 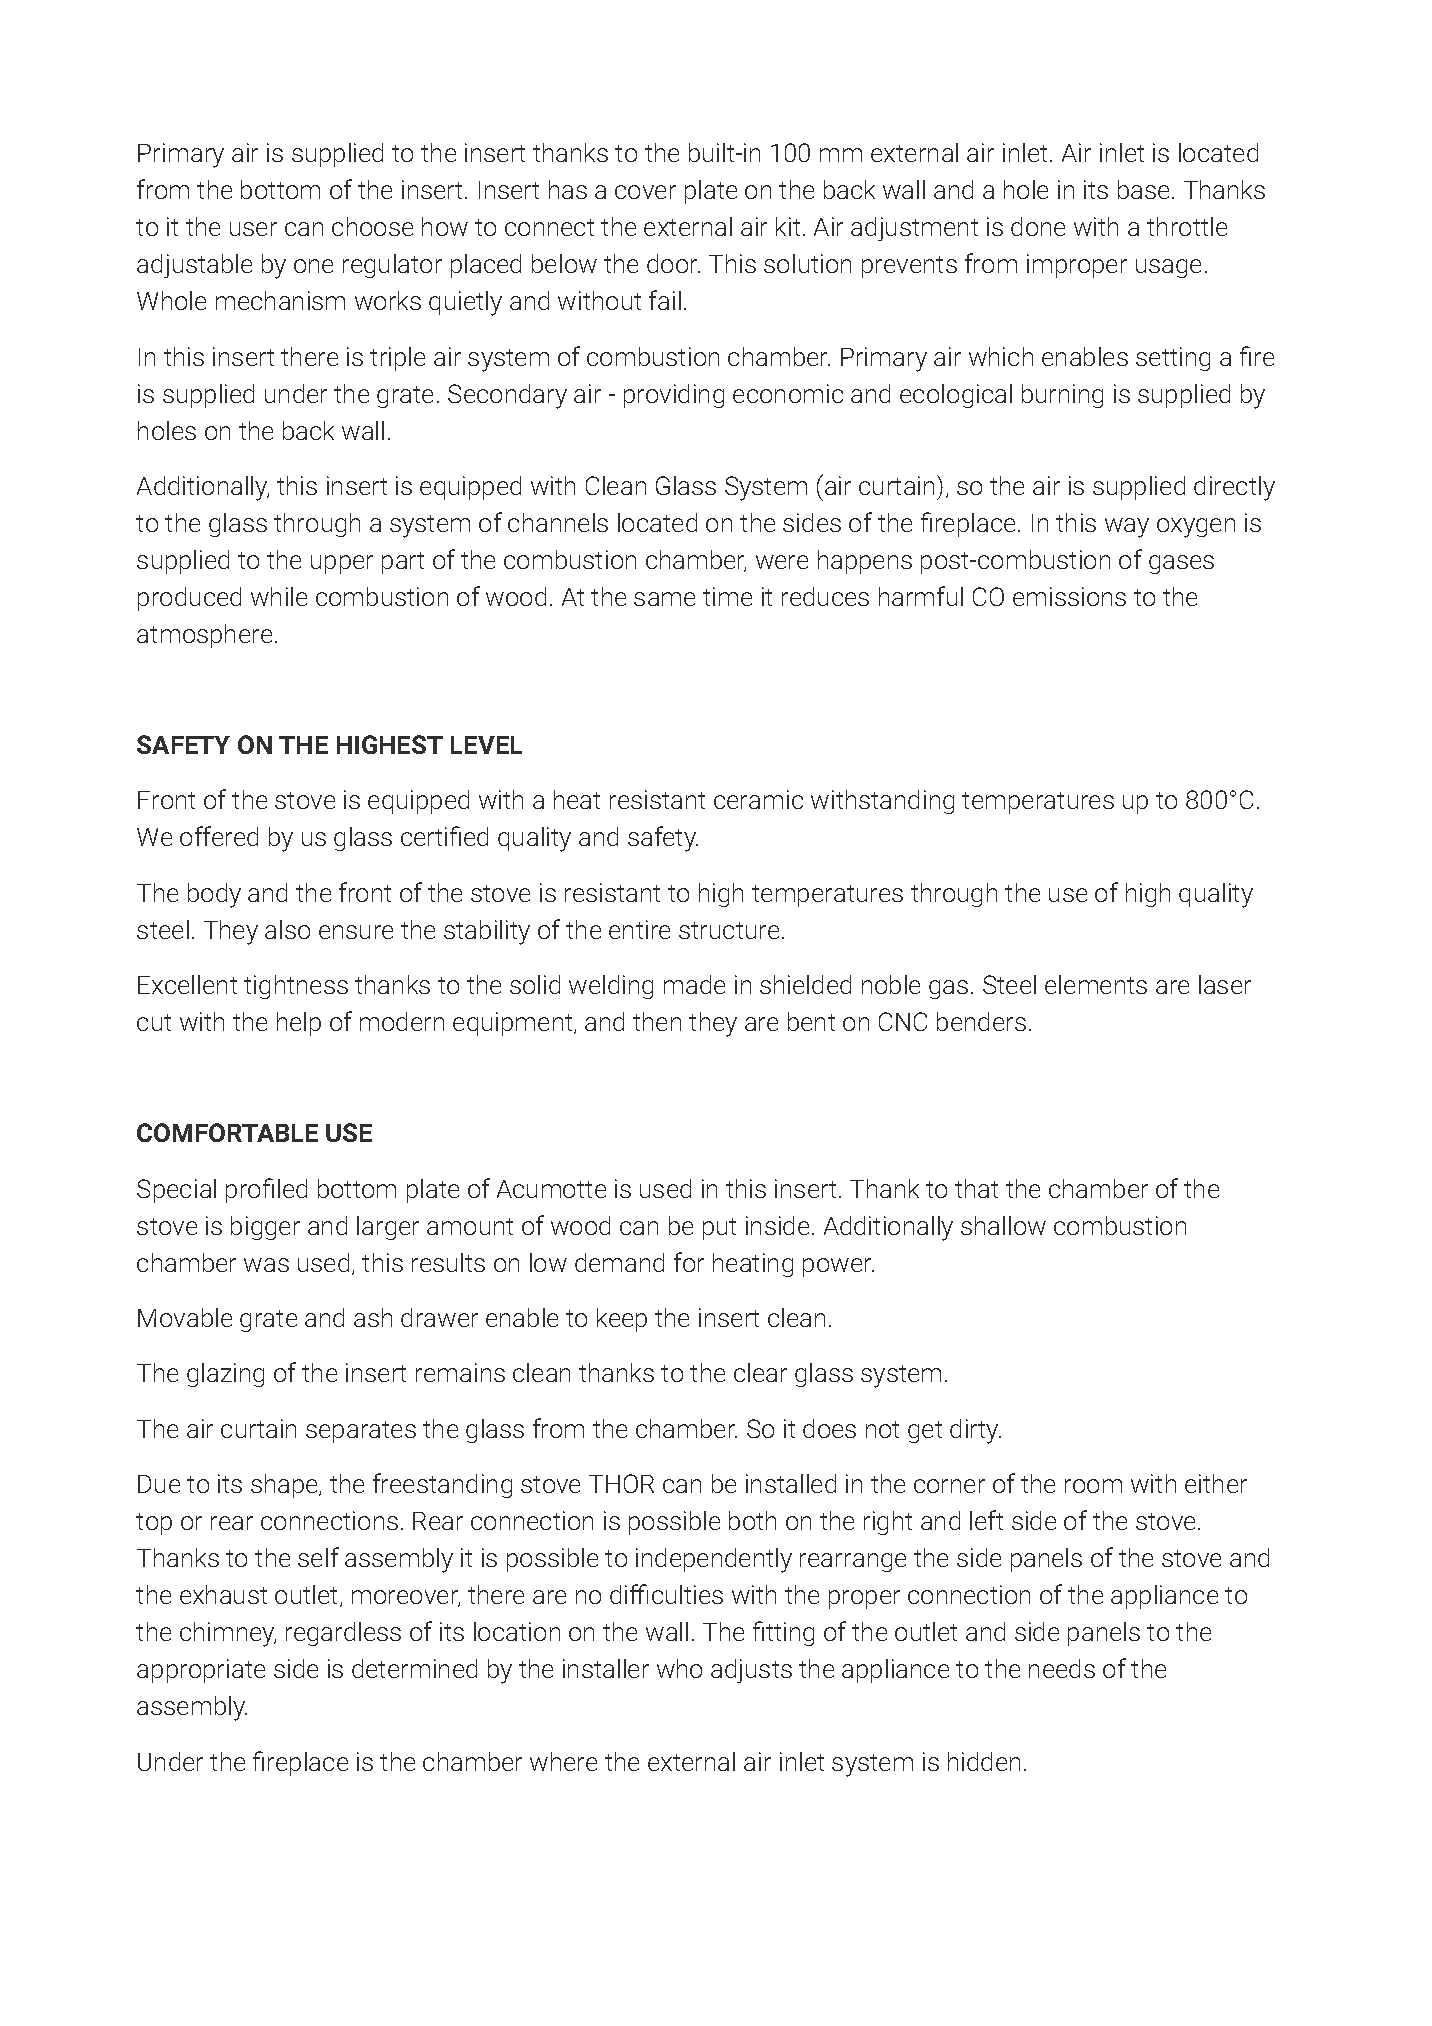 What do you see at coordinates (296, 987) in the page?
I see `tightness` at bounding box center [296, 987].
